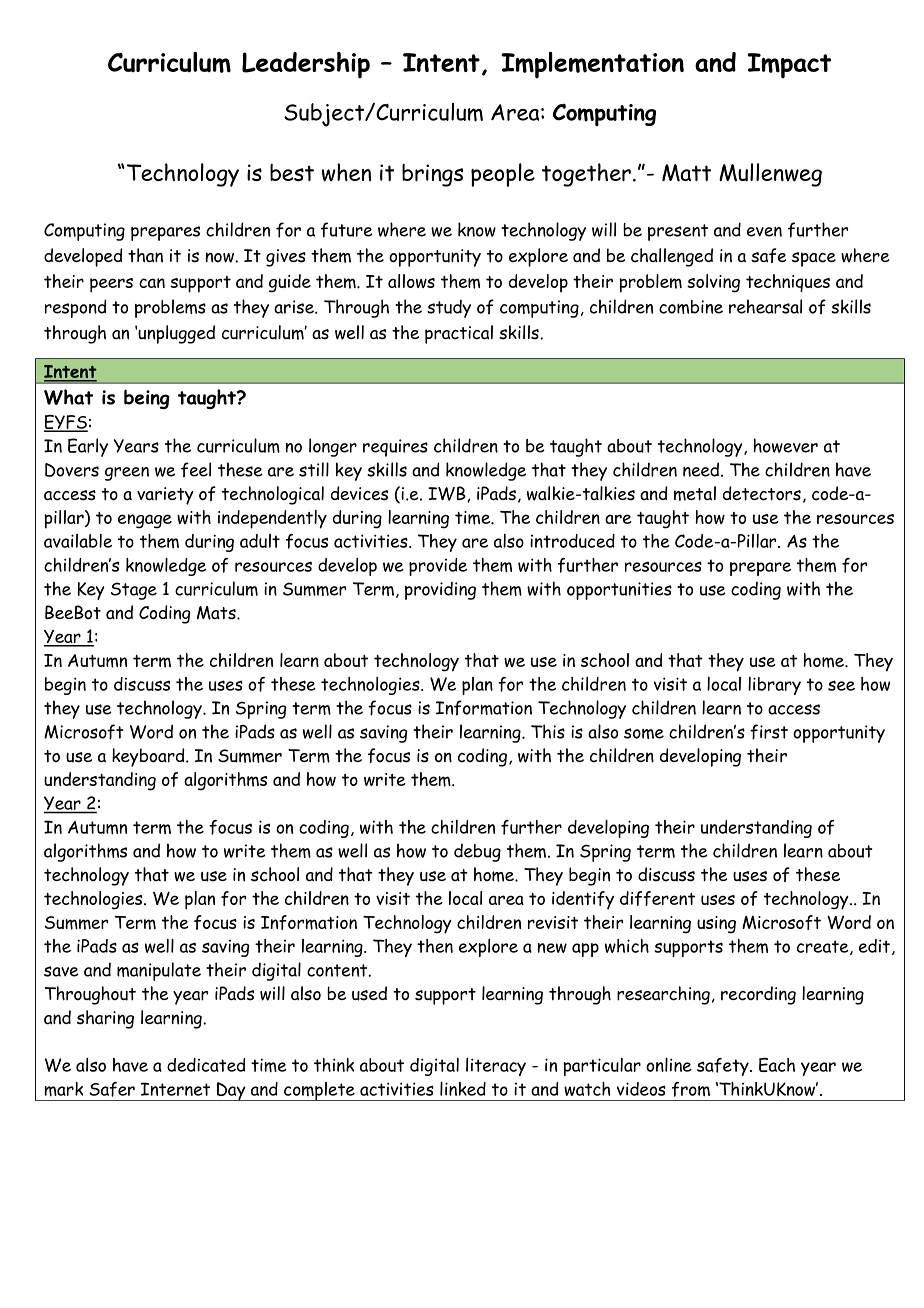  I want to click on dedicated, so click(206, 1065).
